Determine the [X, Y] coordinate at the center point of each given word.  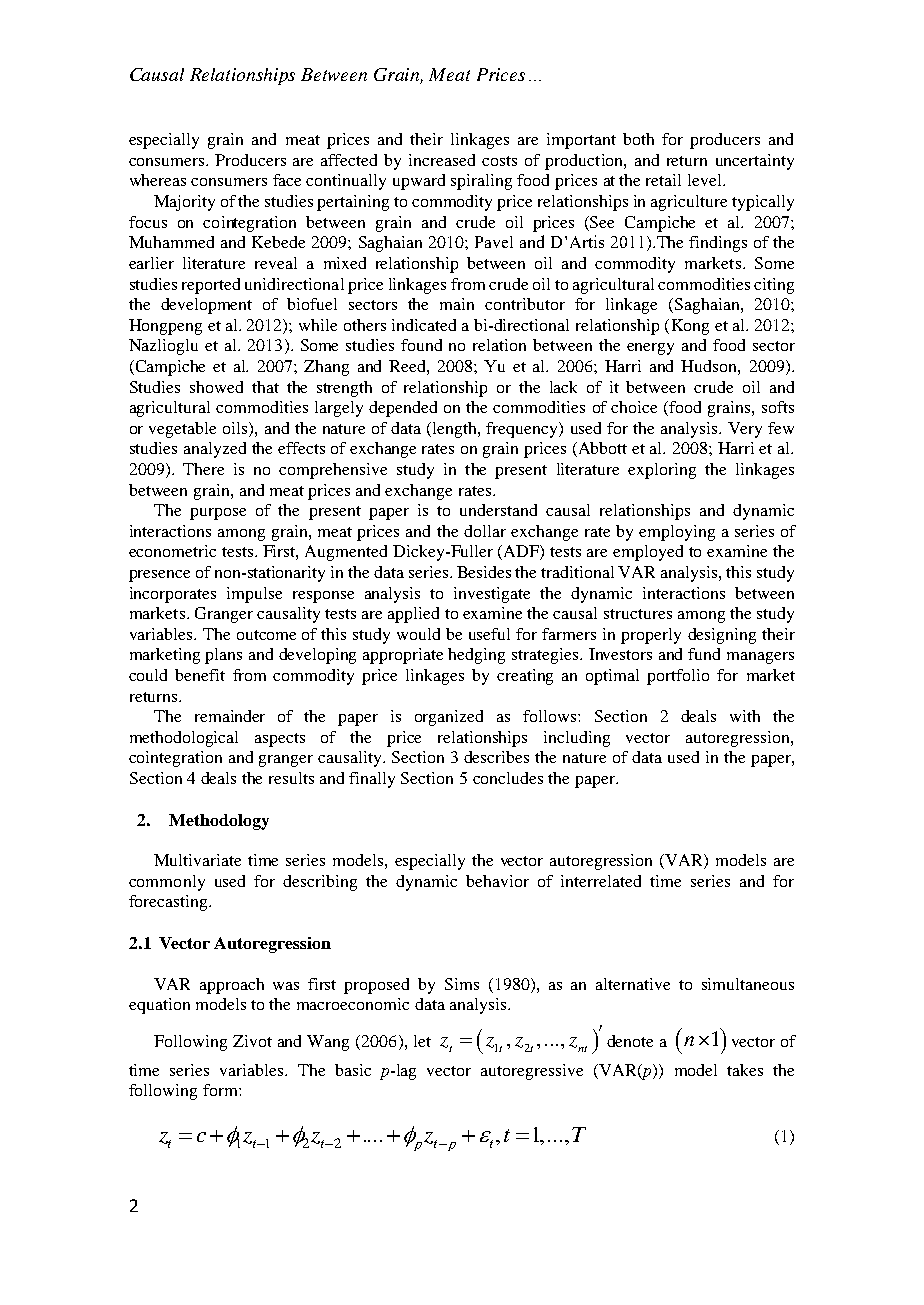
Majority [184, 203]
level [706, 180]
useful [489, 634]
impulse [254, 595]
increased [442, 160]
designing [722, 636]
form [221, 1090]
